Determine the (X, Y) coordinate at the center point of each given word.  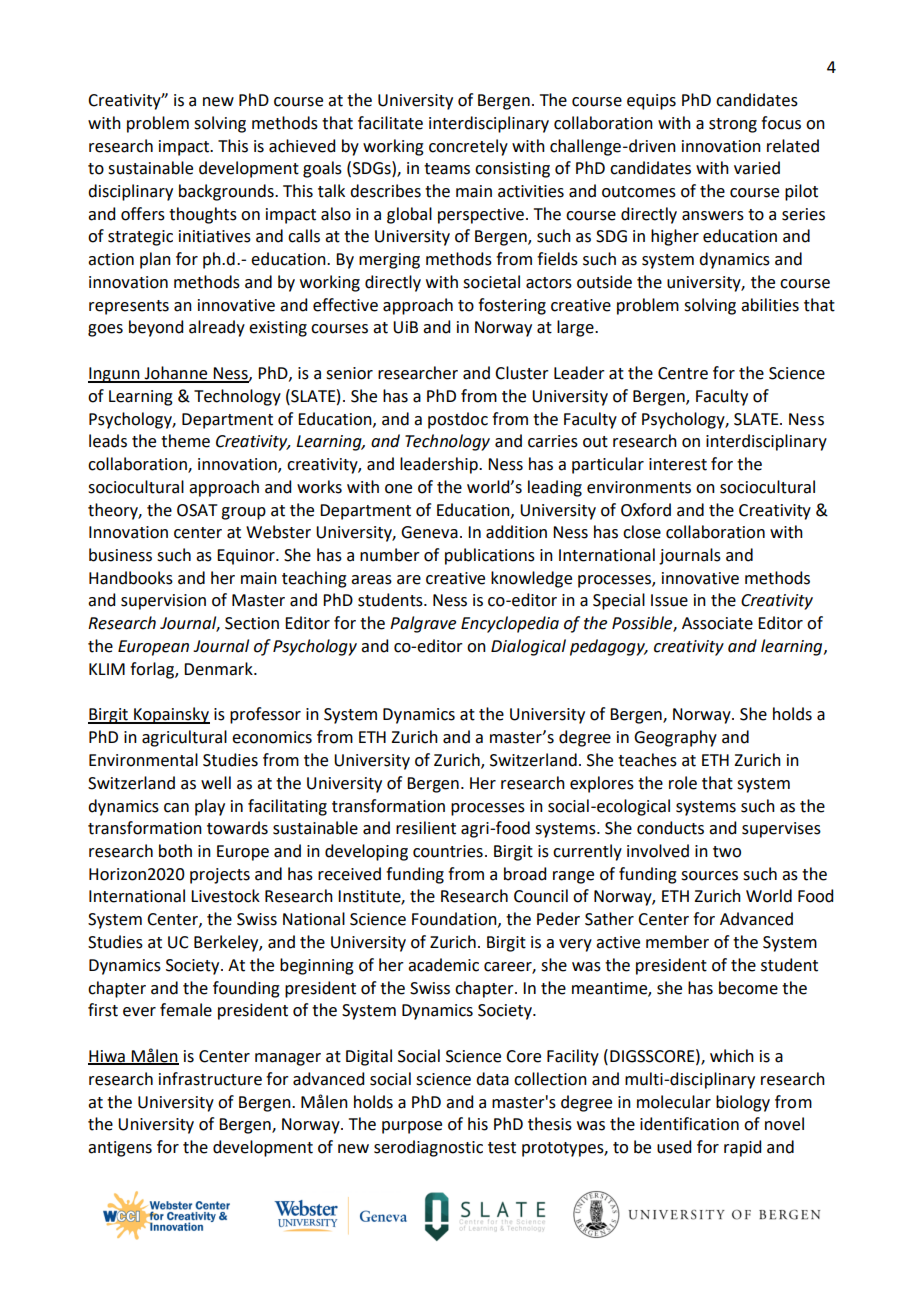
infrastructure (210, 1079)
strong (733, 125)
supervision (163, 602)
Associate (717, 623)
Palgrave (423, 624)
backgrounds (227, 192)
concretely (468, 147)
